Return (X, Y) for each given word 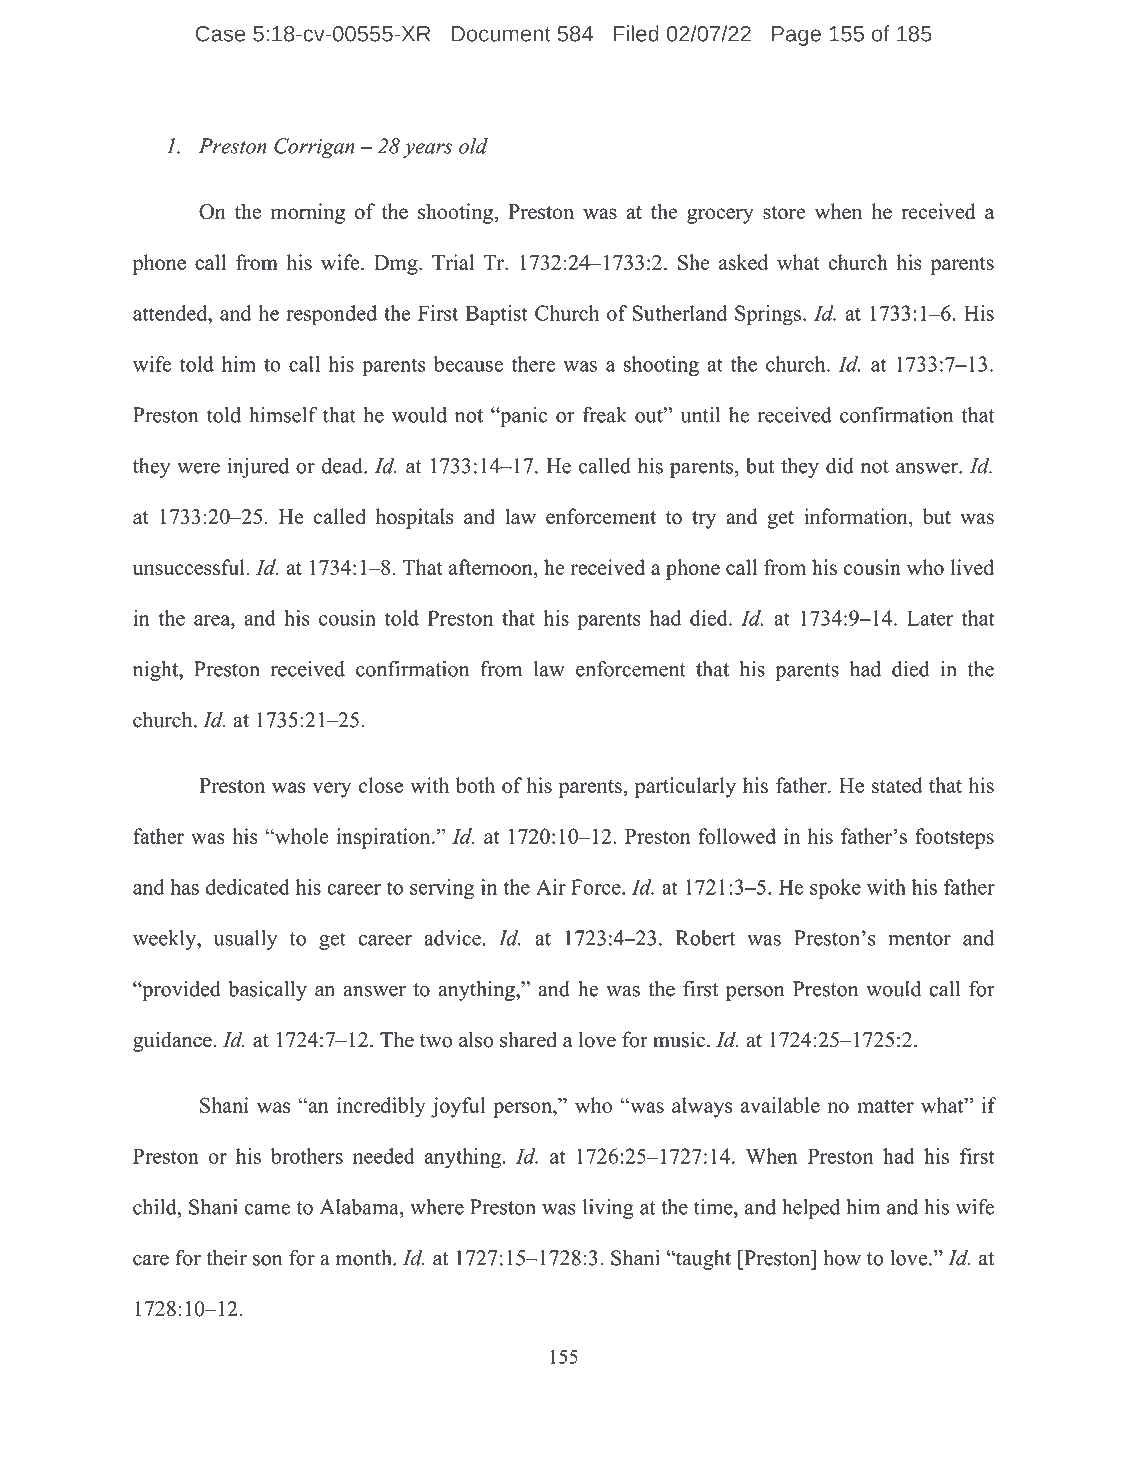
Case (220, 34)
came (267, 1209)
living (608, 1209)
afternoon (492, 568)
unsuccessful (189, 567)
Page (796, 36)
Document (501, 34)
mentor (919, 939)
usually (245, 940)
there (533, 364)
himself (283, 415)
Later (930, 618)
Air (551, 887)
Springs (768, 315)
